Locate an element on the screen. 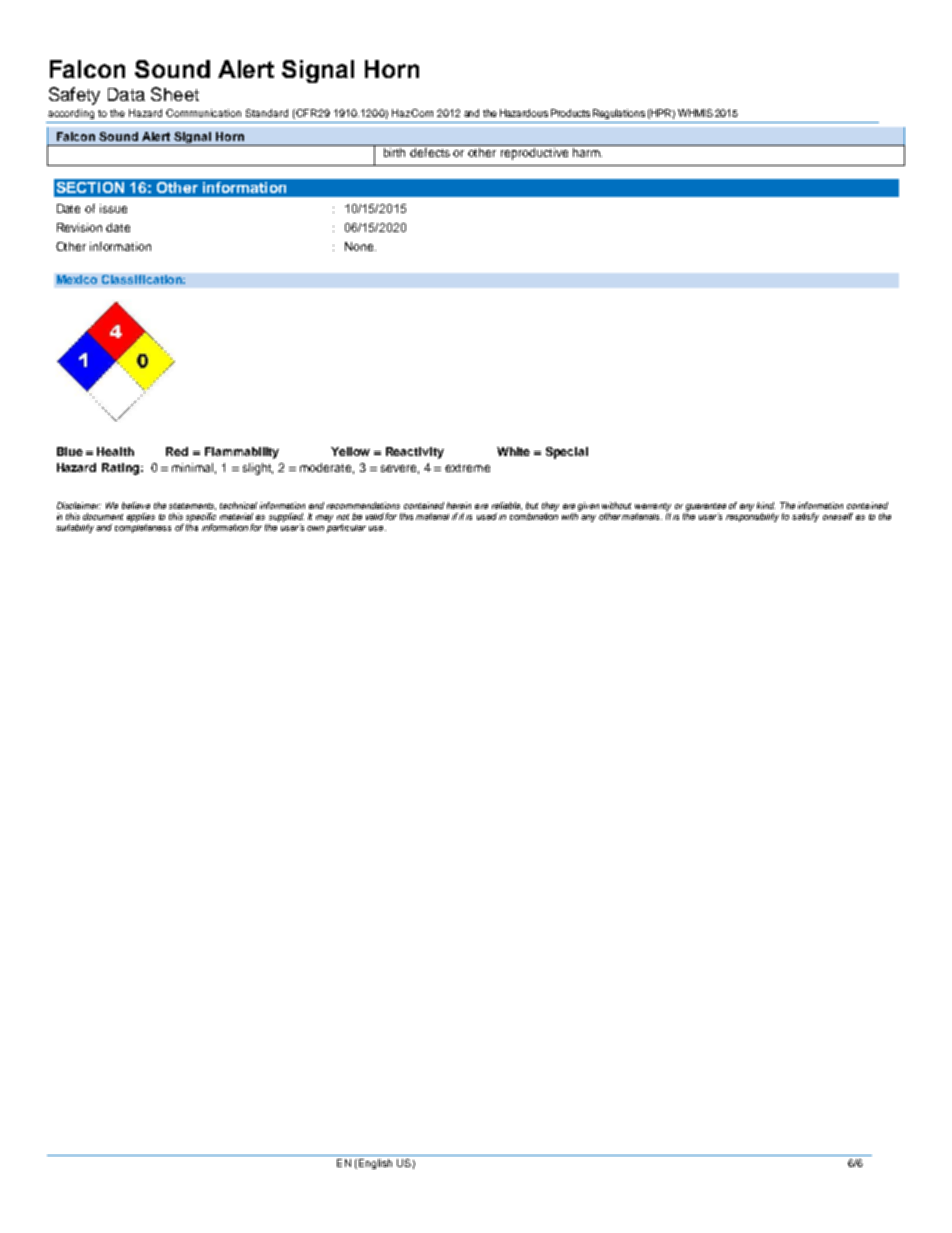 The height and width of the screenshot is (1233, 952). Mexico is located at coordinates (77, 279).
